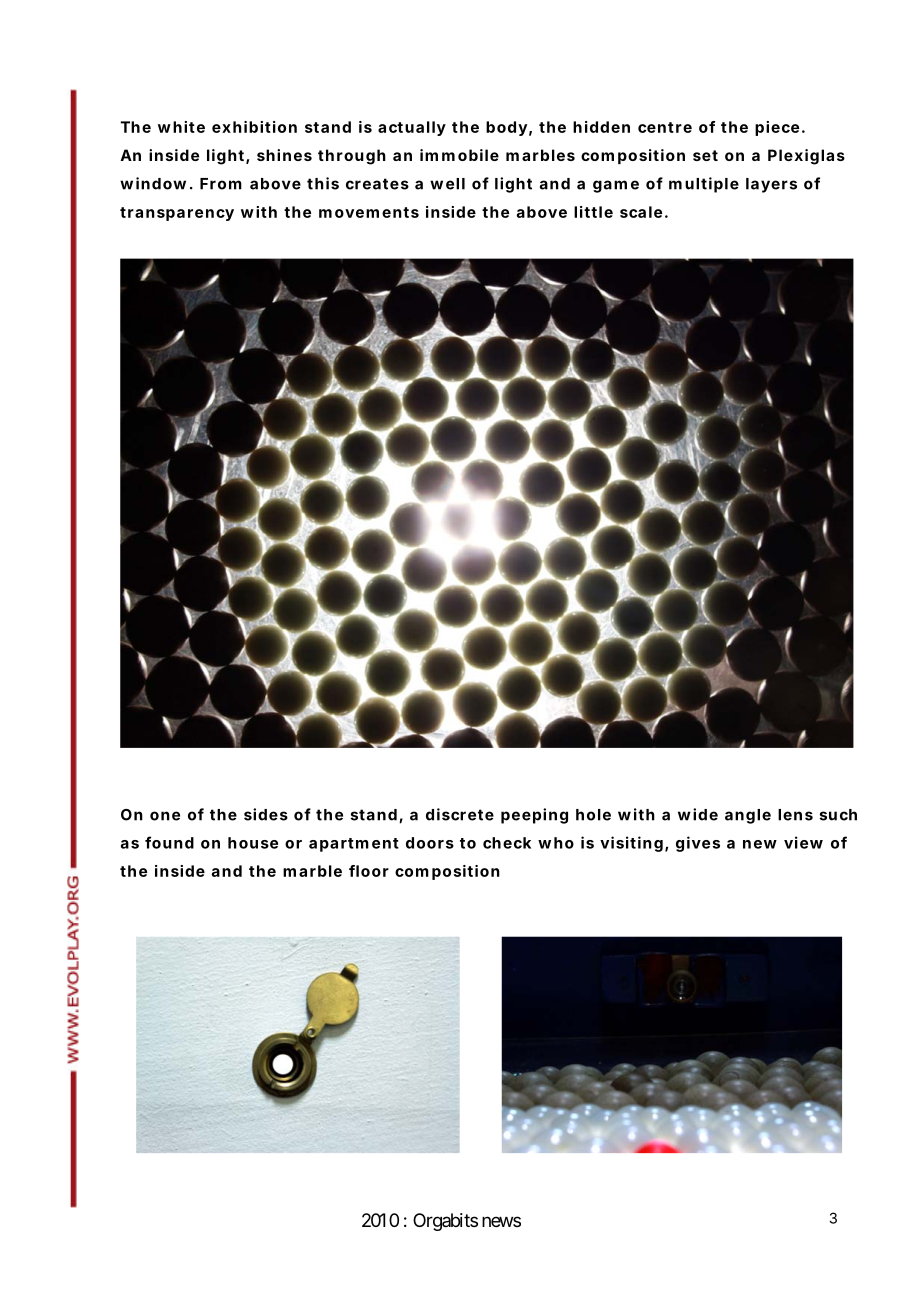  What do you see at coordinates (459, 155) in the image?
I see `immobile` at bounding box center [459, 155].
